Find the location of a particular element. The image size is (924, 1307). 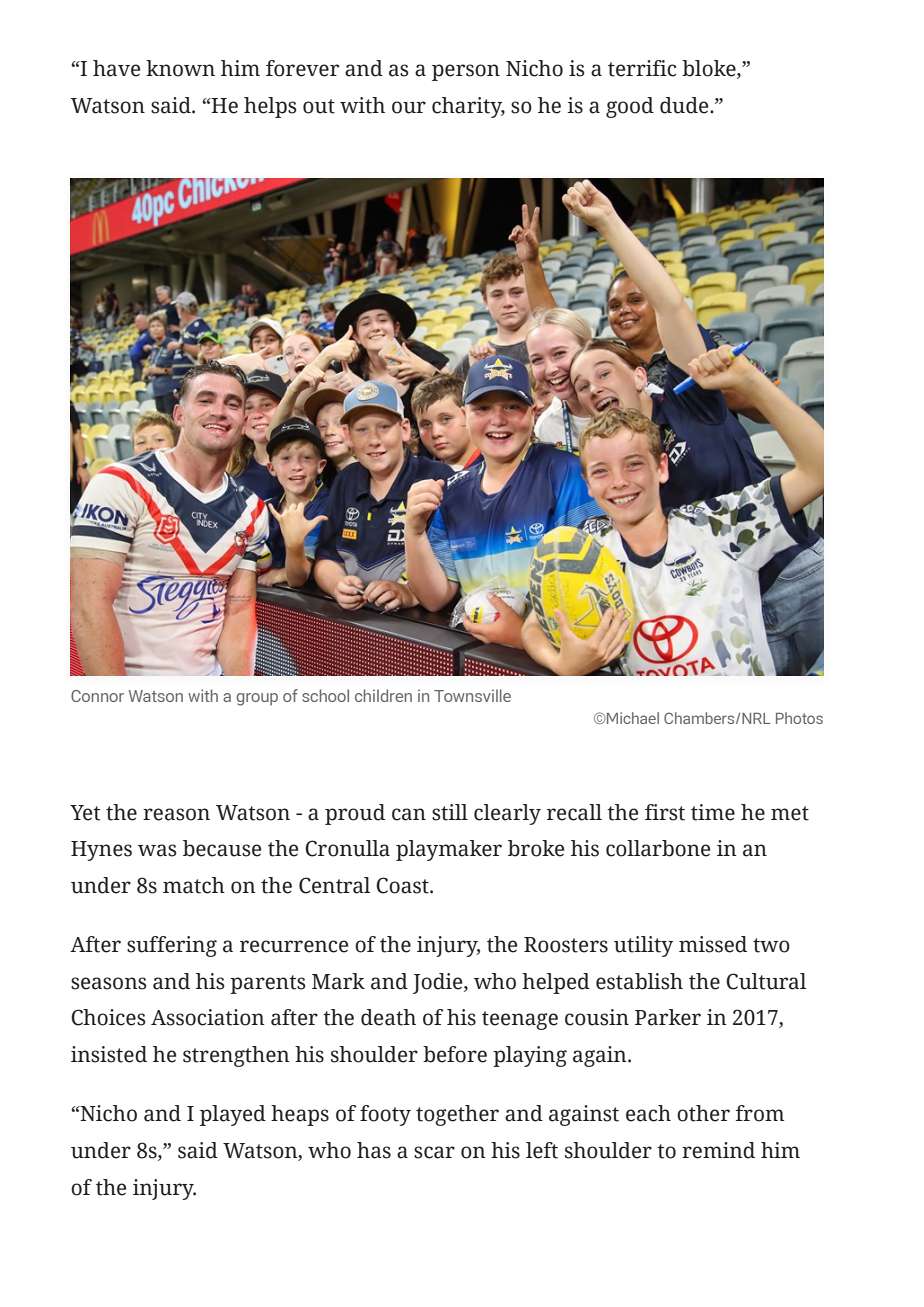

other is located at coordinates (703, 1113).
